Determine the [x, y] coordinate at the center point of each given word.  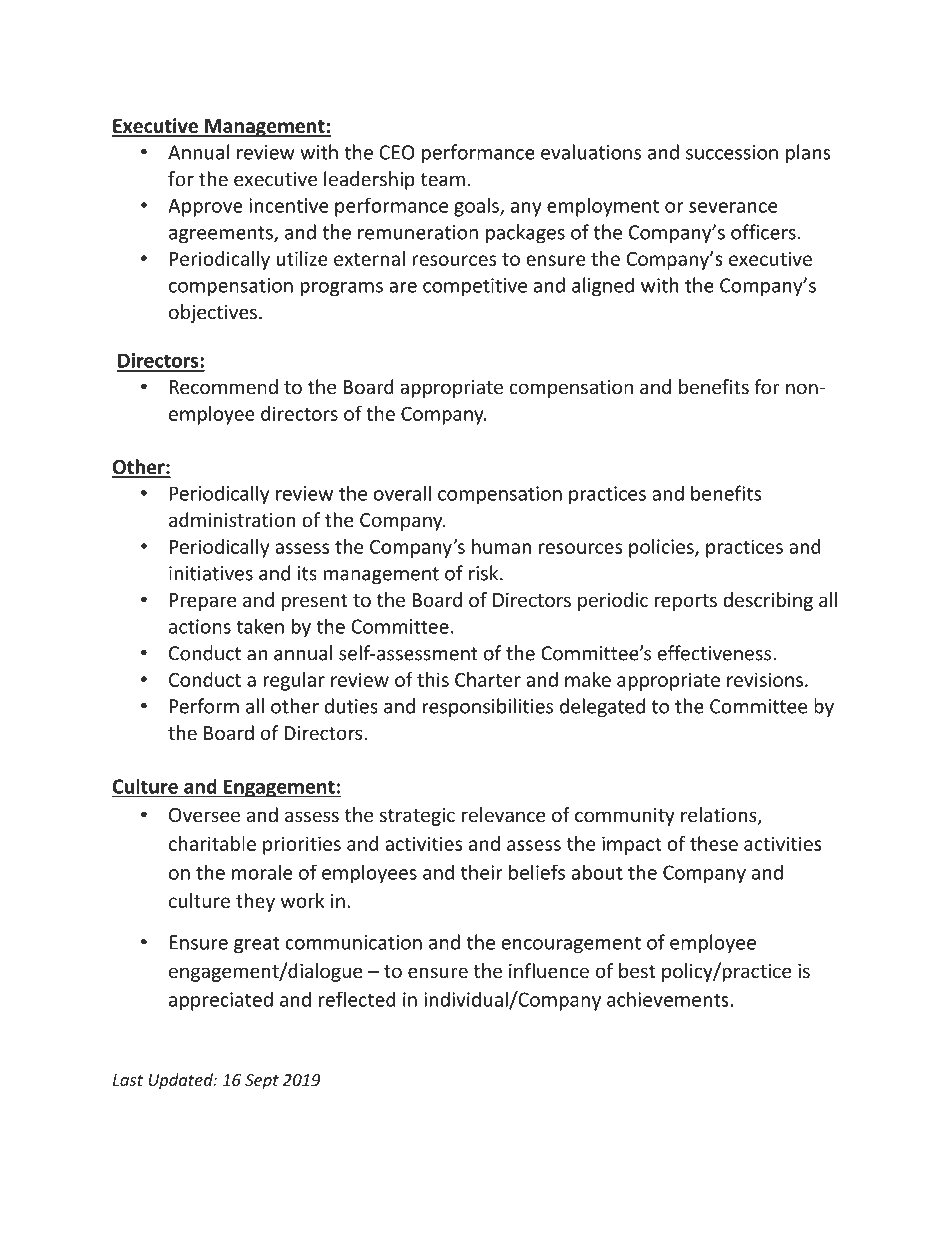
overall [402, 493]
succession [732, 152]
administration [232, 520]
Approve [205, 207]
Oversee [204, 815]
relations [720, 816]
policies [662, 548]
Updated [181, 1081]
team [442, 180]
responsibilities [488, 707]
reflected [357, 999]
